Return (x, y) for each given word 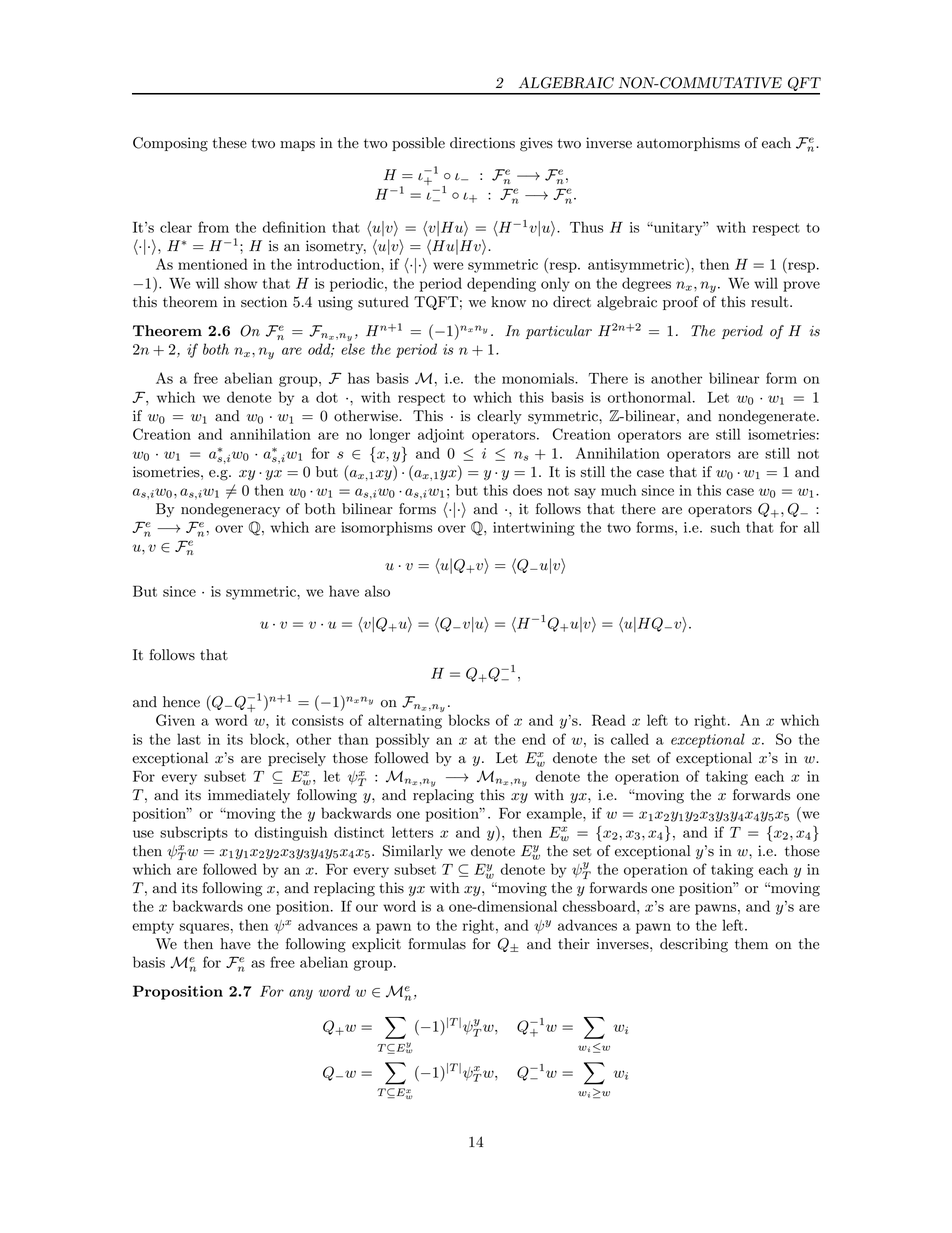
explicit (376, 945)
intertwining (534, 529)
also (377, 591)
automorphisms (688, 144)
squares (204, 928)
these (229, 143)
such (725, 527)
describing (694, 945)
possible (418, 144)
